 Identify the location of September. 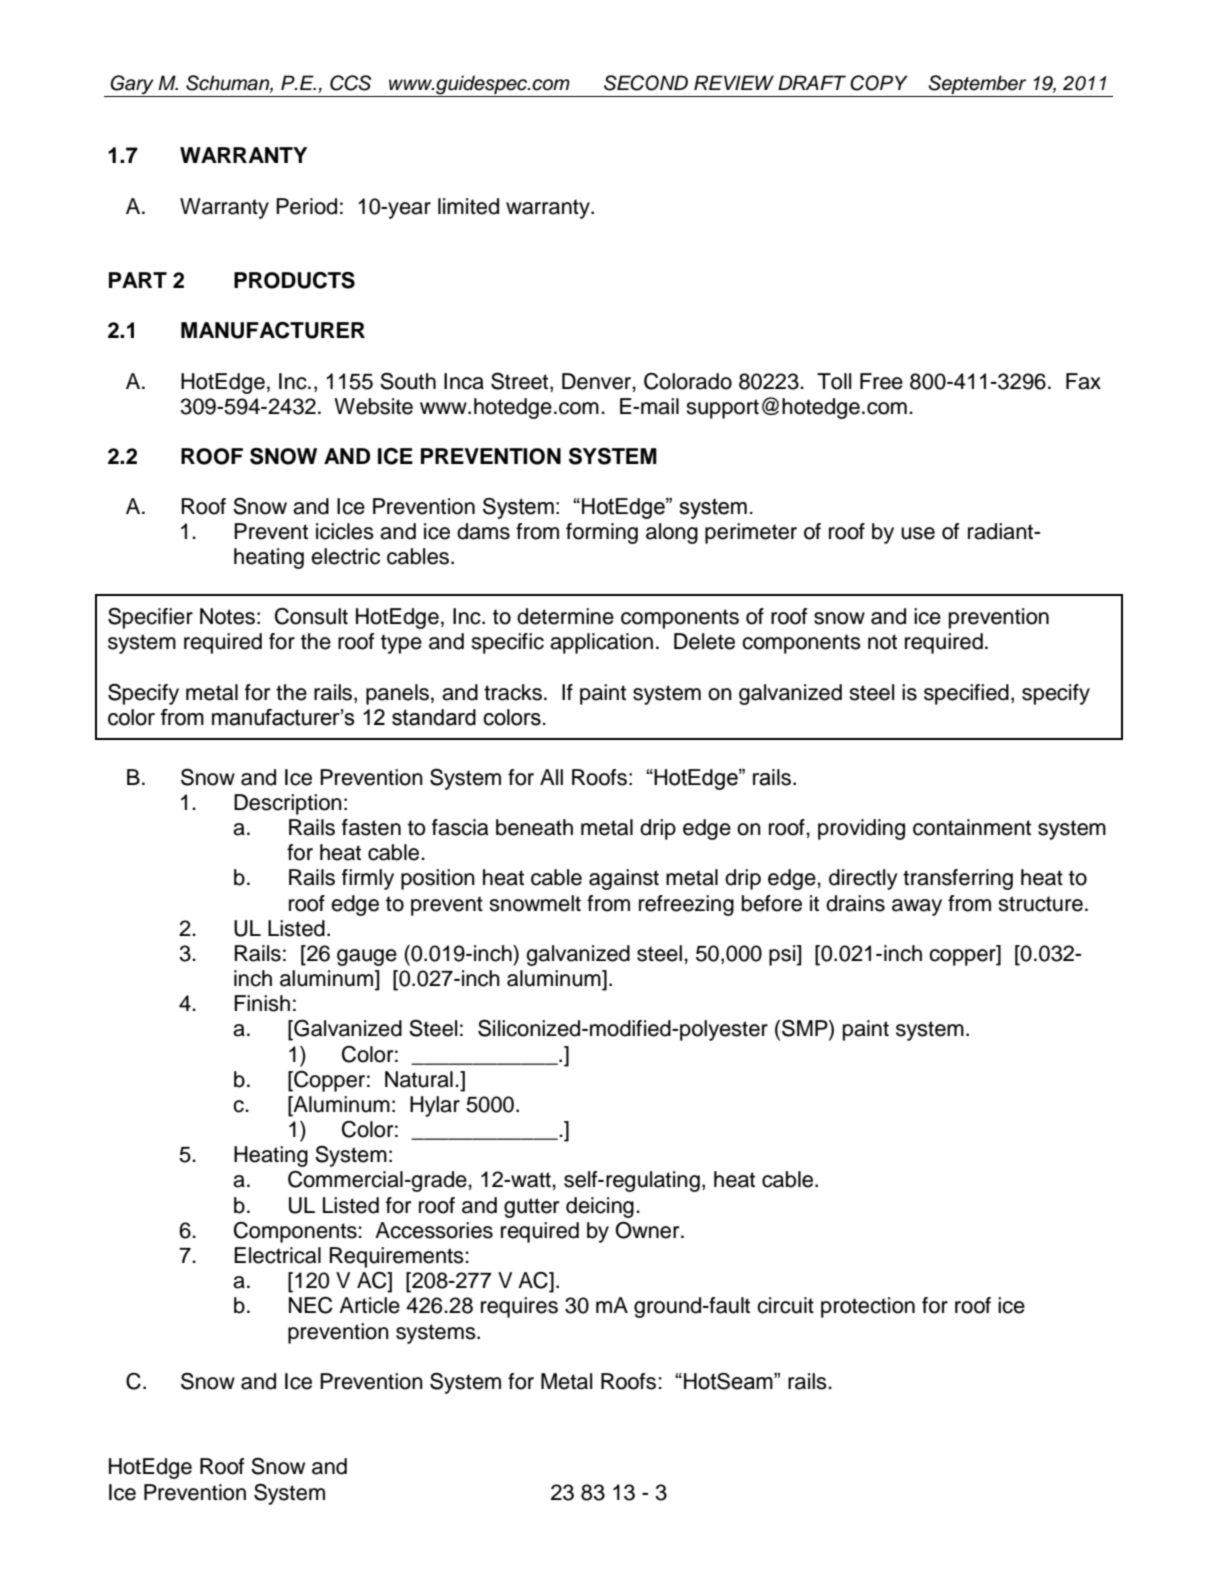
(977, 86).
